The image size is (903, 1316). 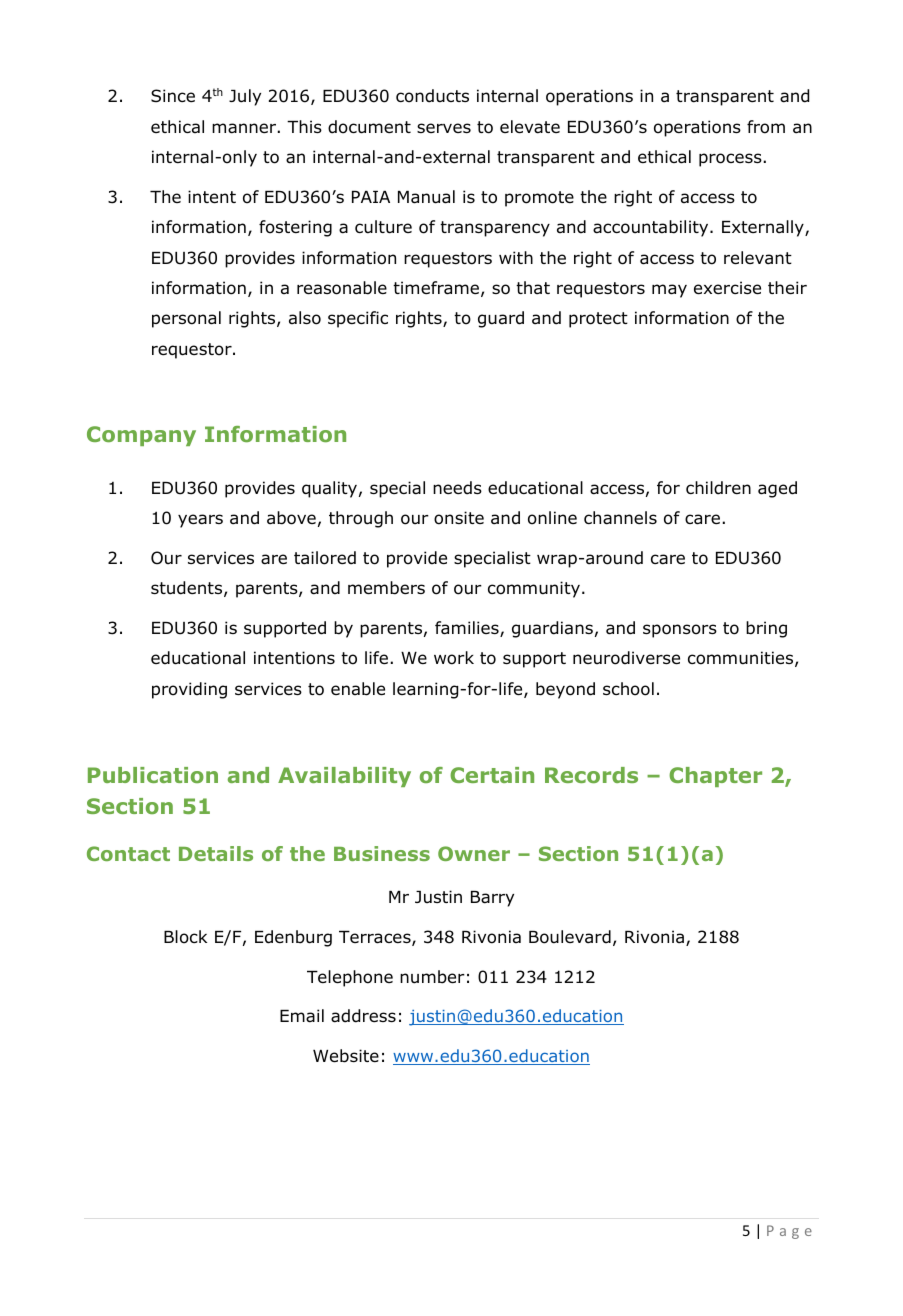 I want to click on Website, so click(x=346, y=1056).
